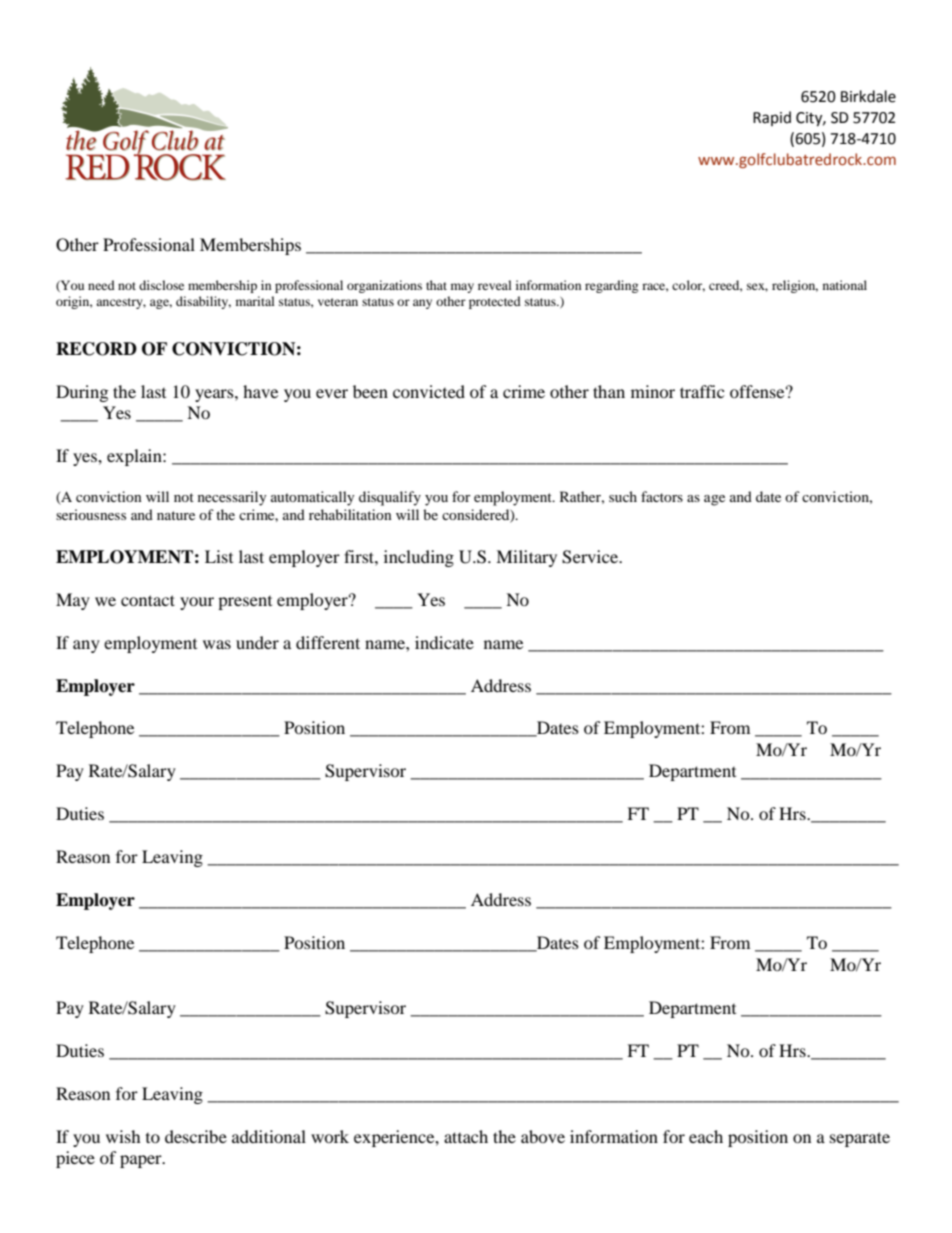  What do you see at coordinates (436, 285) in the screenshot?
I see `that` at bounding box center [436, 285].
